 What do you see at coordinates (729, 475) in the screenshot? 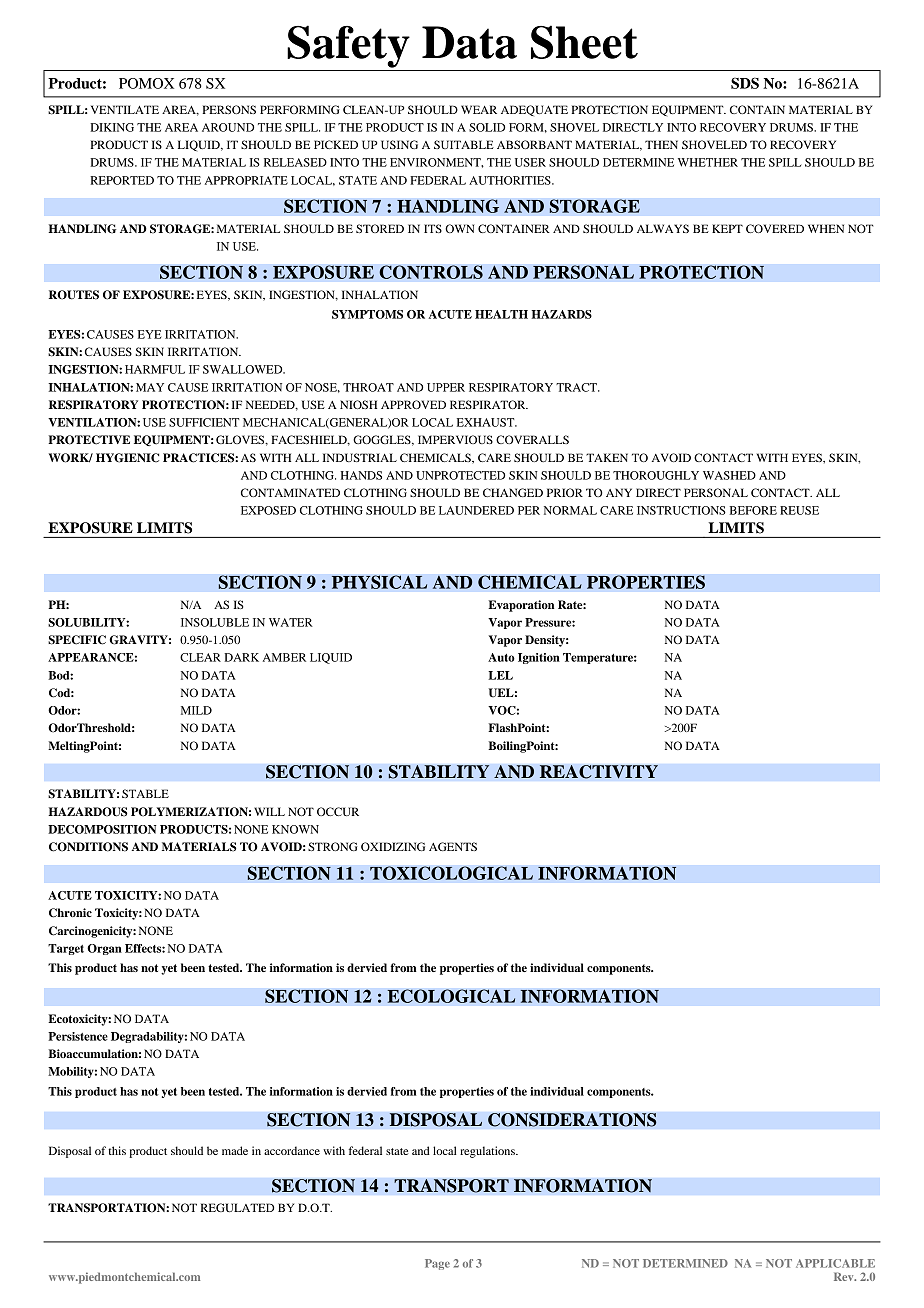
I see `WASHED` at bounding box center [729, 475].
